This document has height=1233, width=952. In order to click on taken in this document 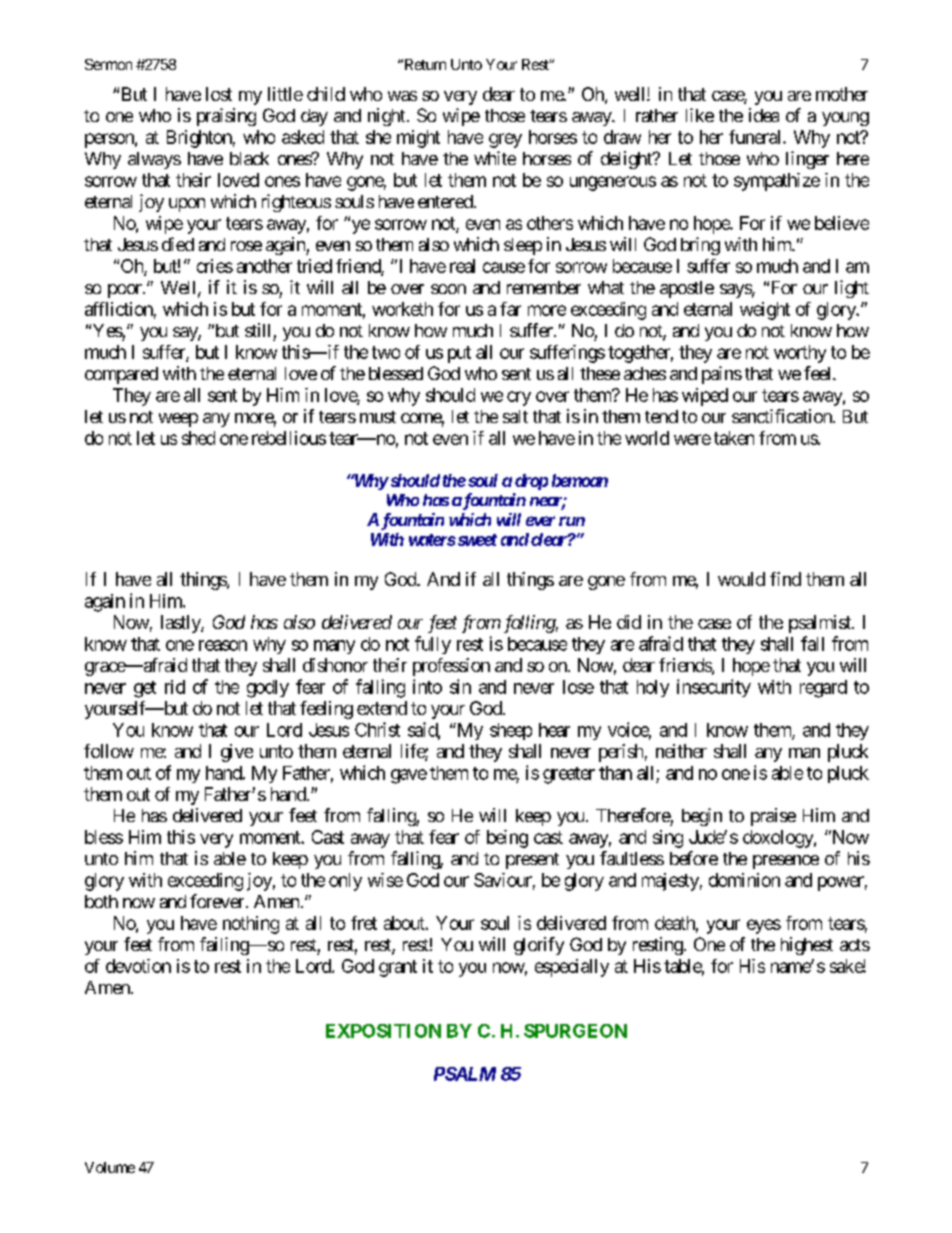, I will do `click(734, 438)`.
